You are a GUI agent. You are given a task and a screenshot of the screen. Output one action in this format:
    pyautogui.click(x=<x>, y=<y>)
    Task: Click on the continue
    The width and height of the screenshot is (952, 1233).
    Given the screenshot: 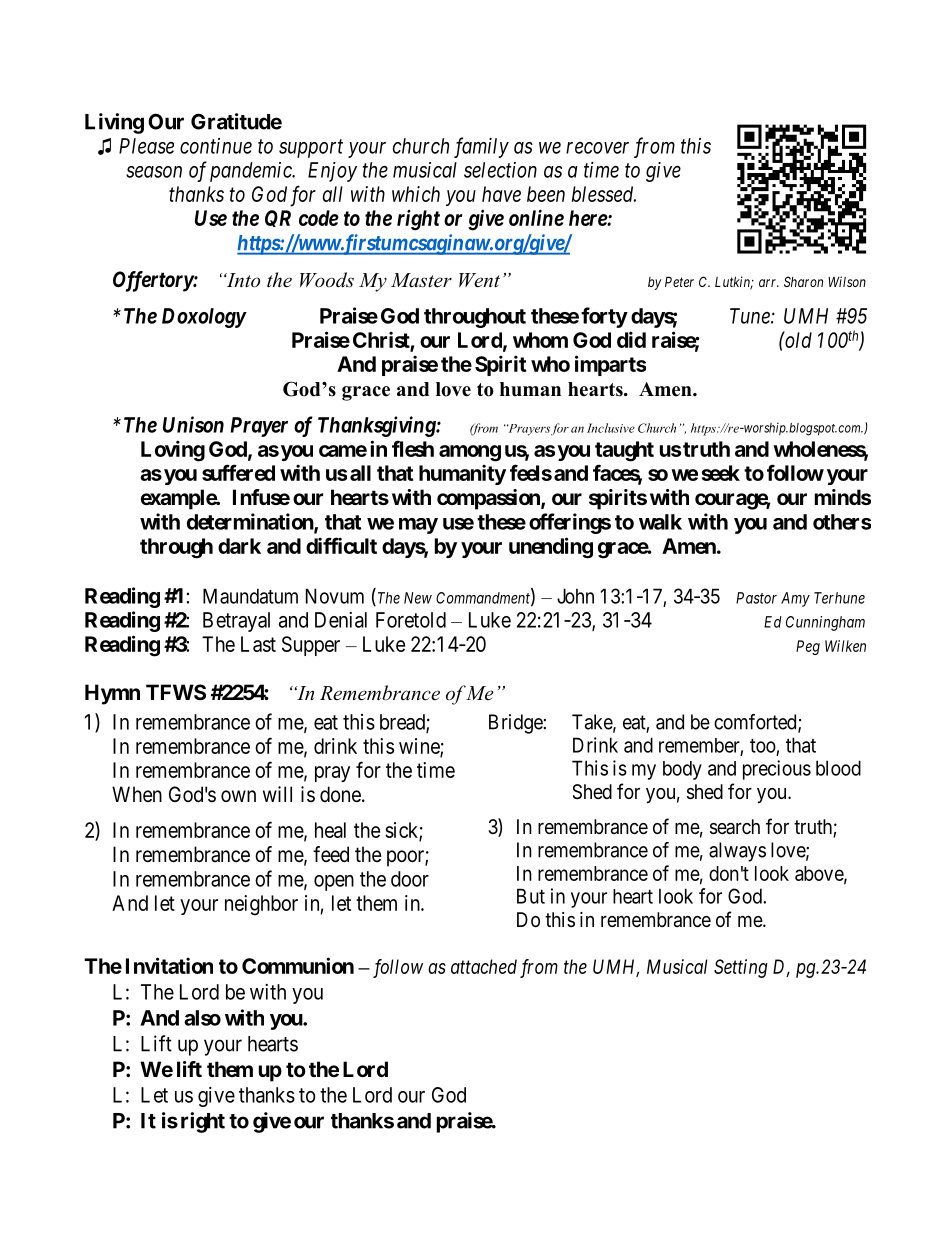 What is the action you would take?
    pyautogui.click(x=216, y=146)
